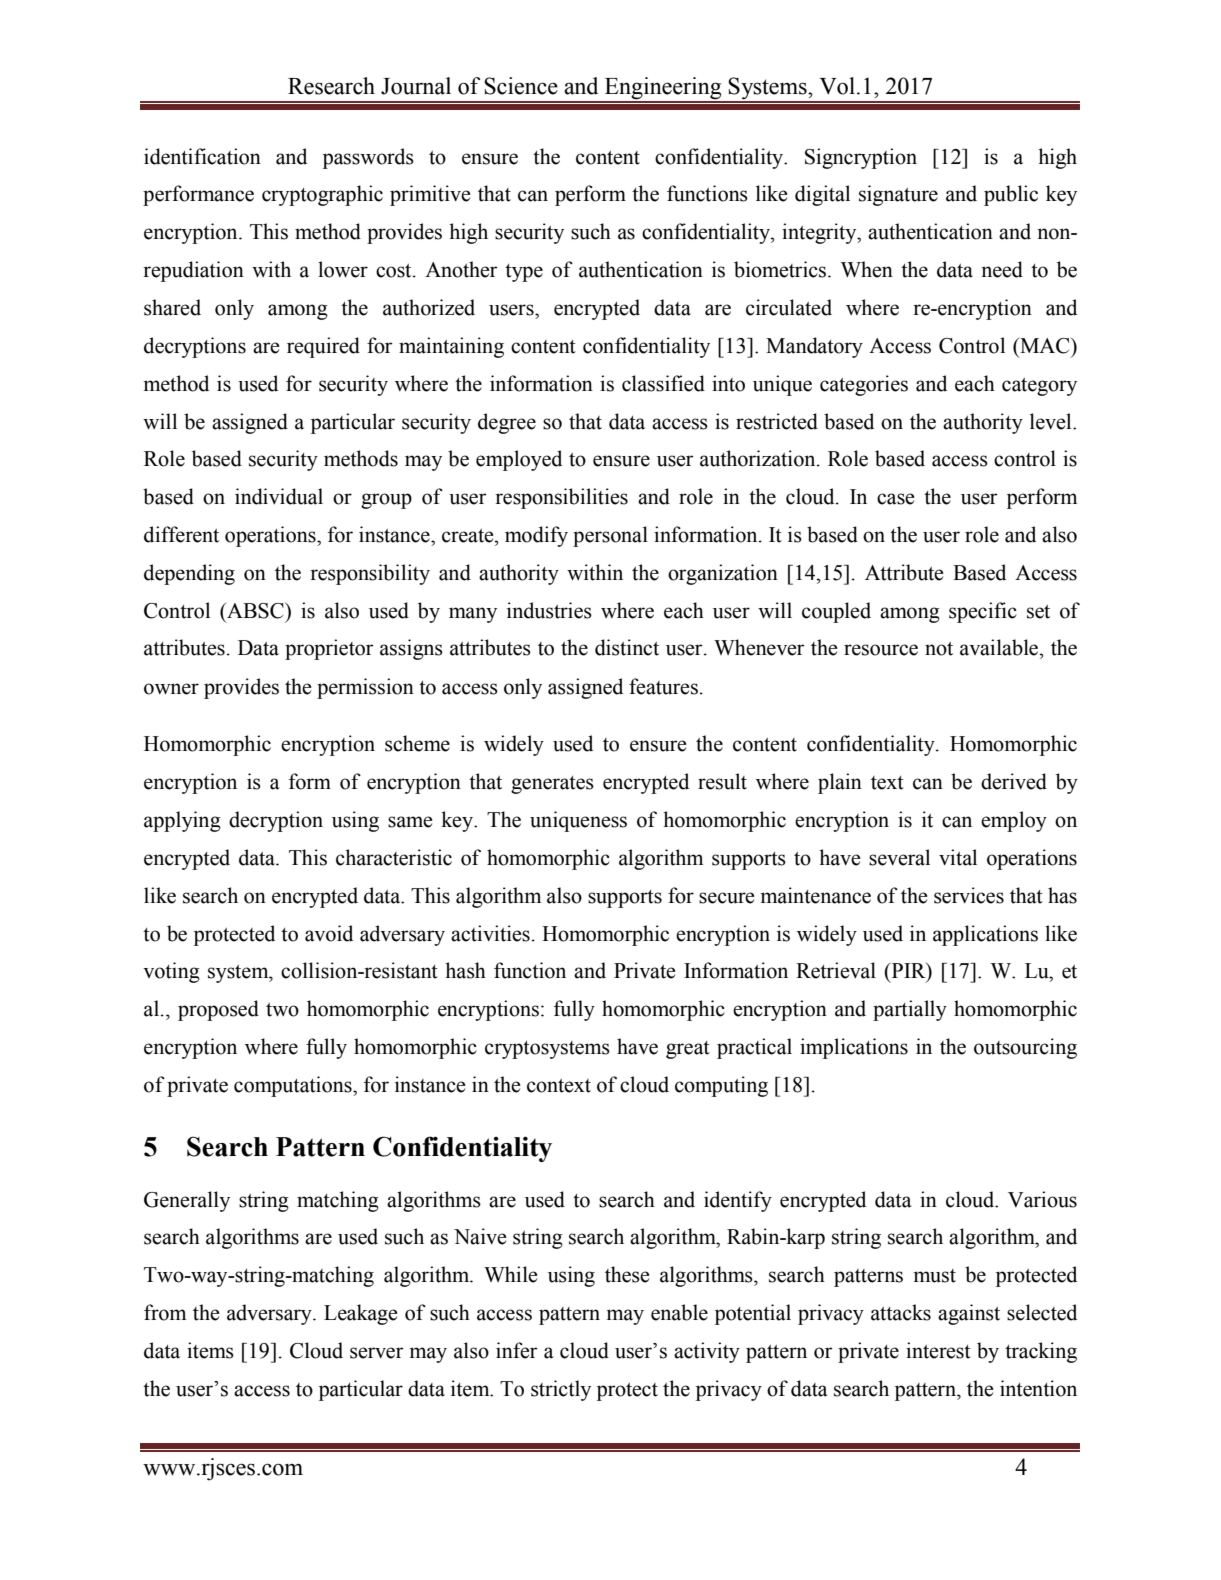 The height and width of the screenshot is (1580, 1221). What do you see at coordinates (202, 156) in the screenshot?
I see `identification` at bounding box center [202, 156].
